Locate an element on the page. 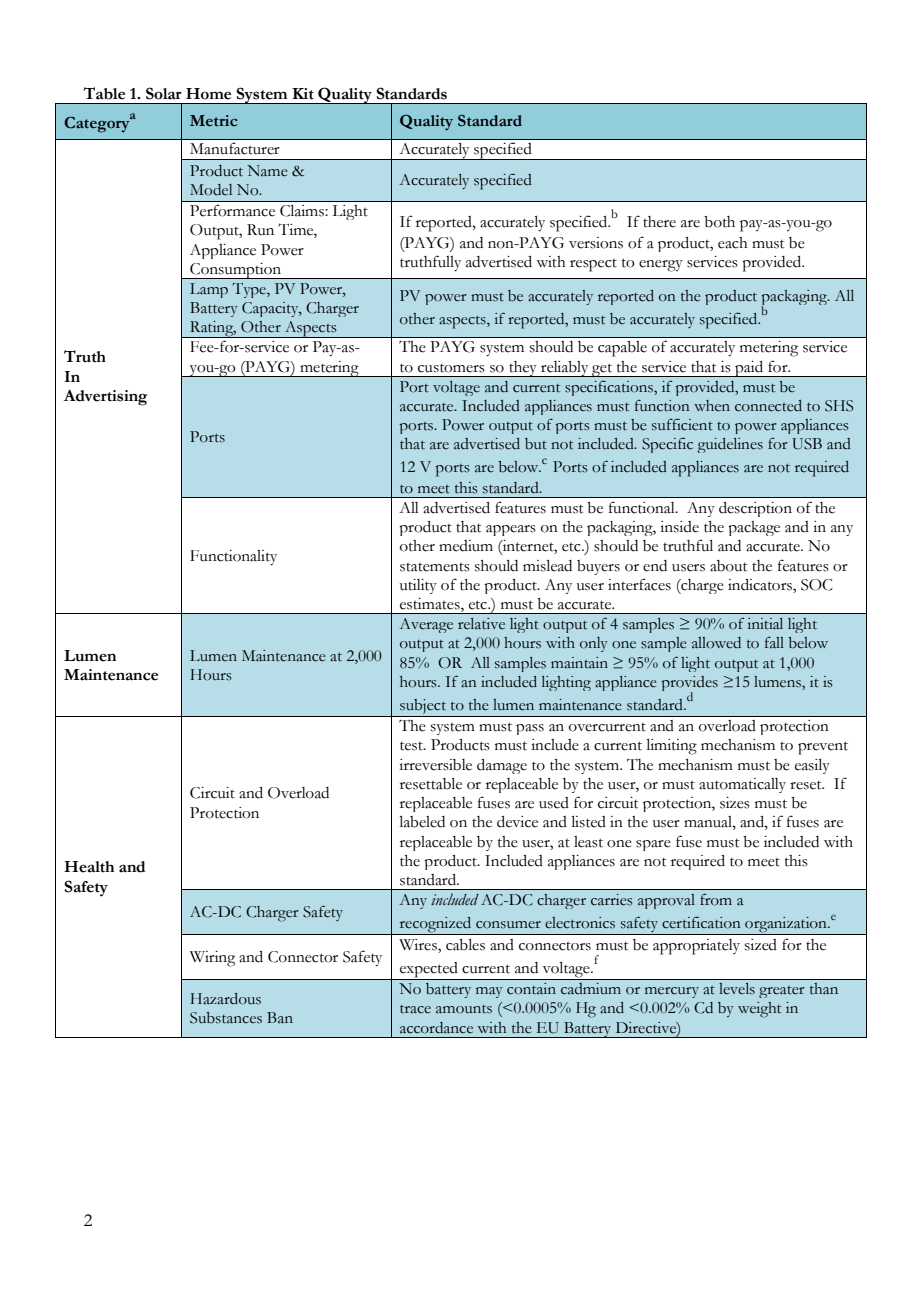 Image resolution: width=924 pixels, height=1308 pixels. Health is located at coordinates (89, 867).
